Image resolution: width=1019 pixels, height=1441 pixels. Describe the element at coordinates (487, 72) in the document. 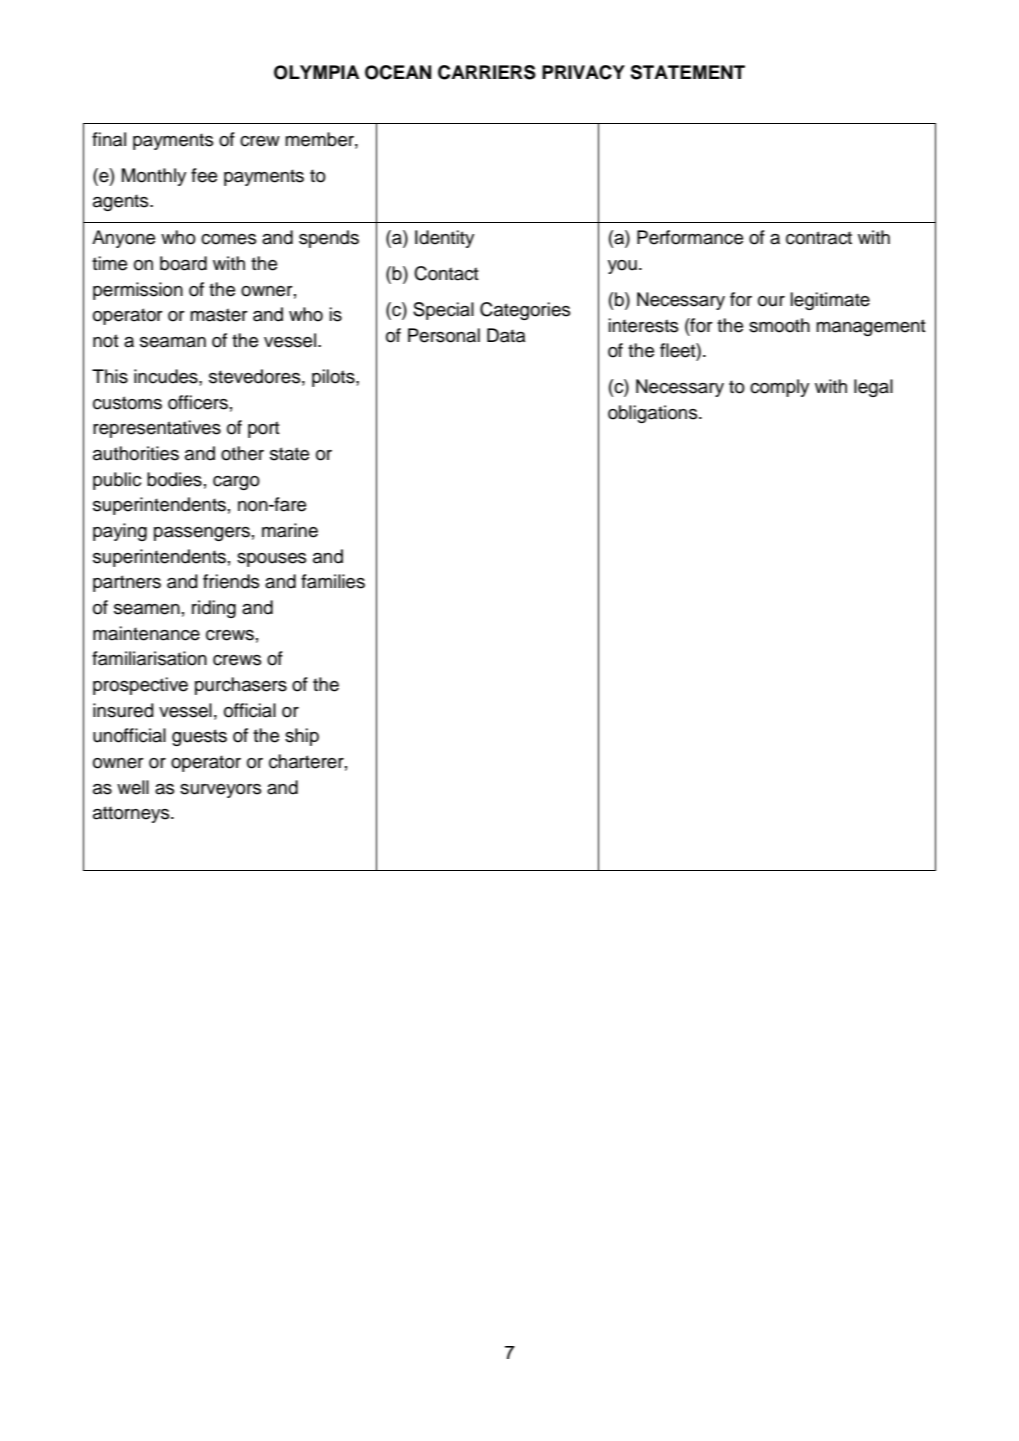

I see `CARRIERS` at that location.
